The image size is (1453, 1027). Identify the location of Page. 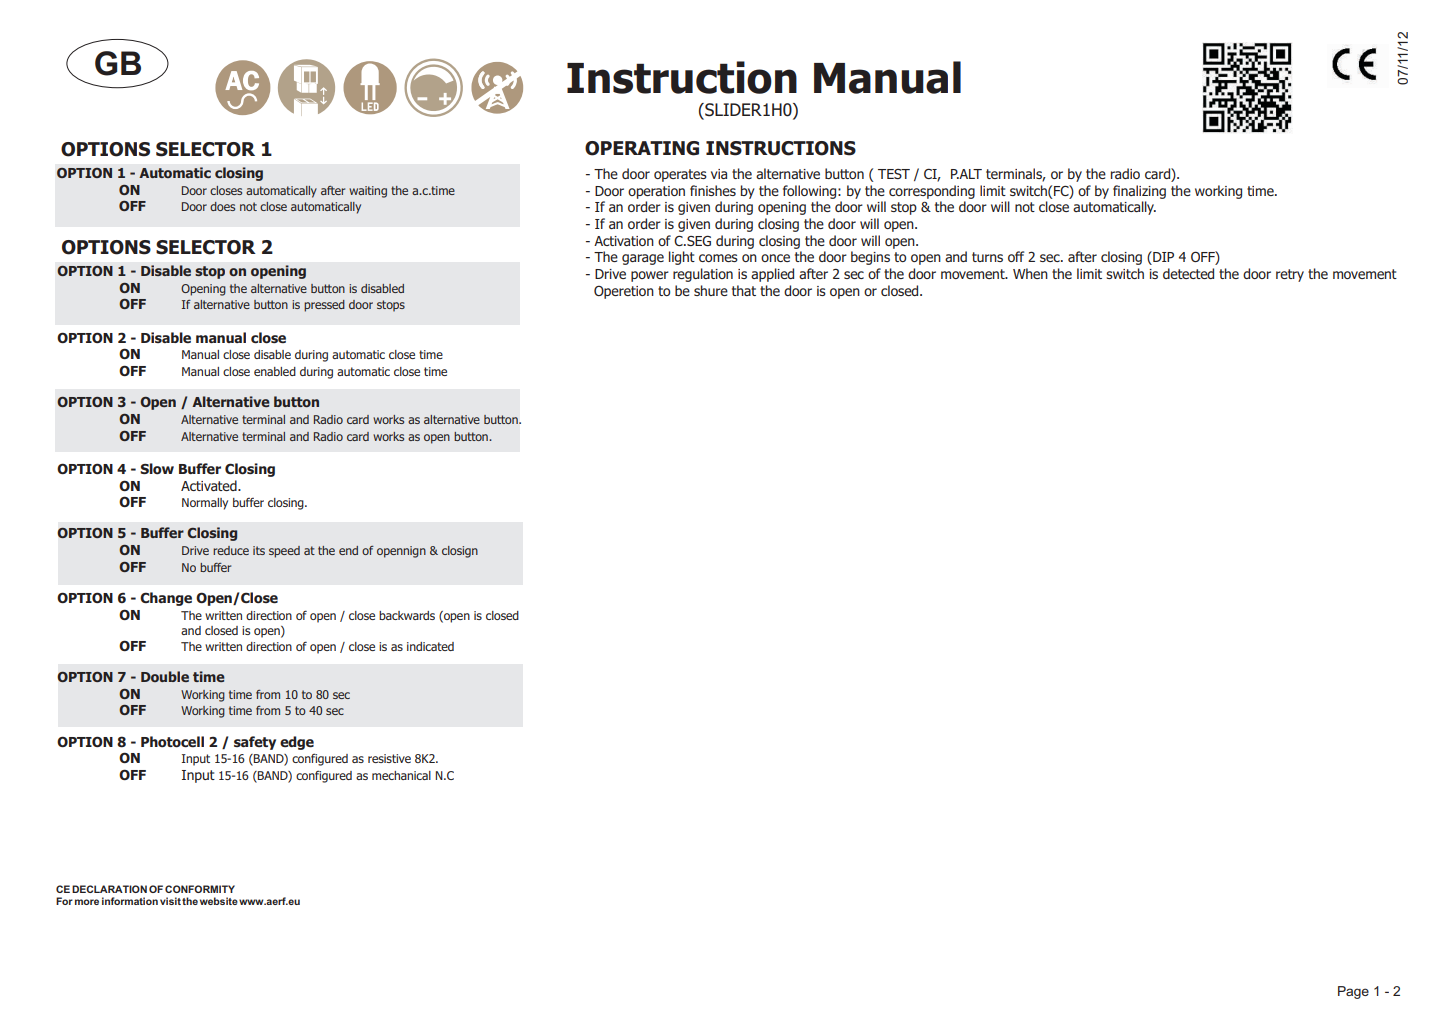
(1353, 992).
